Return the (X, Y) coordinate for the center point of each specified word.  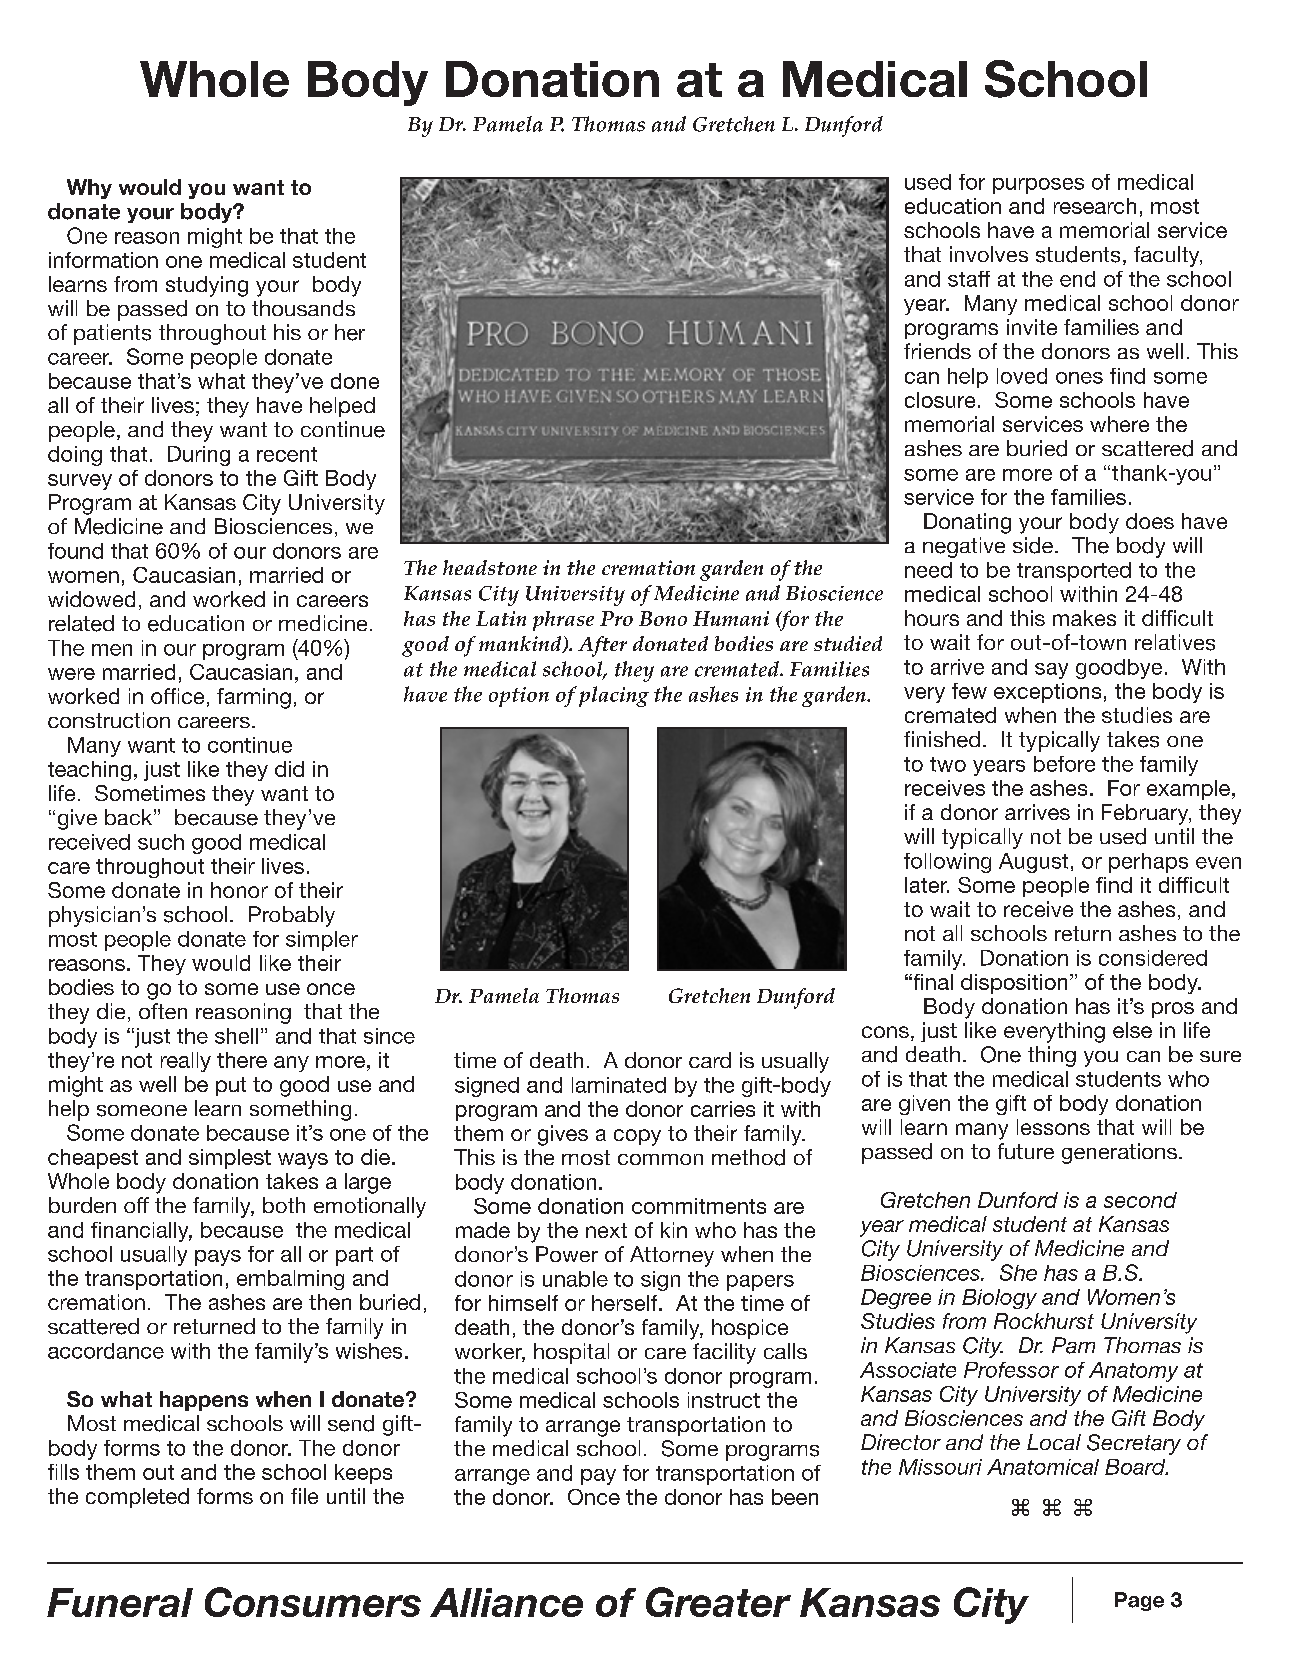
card (710, 1060)
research (1095, 206)
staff (969, 279)
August (1033, 863)
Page (1139, 1601)
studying (207, 286)
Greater (718, 1602)
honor (239, 890)
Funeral (120, 1602)
